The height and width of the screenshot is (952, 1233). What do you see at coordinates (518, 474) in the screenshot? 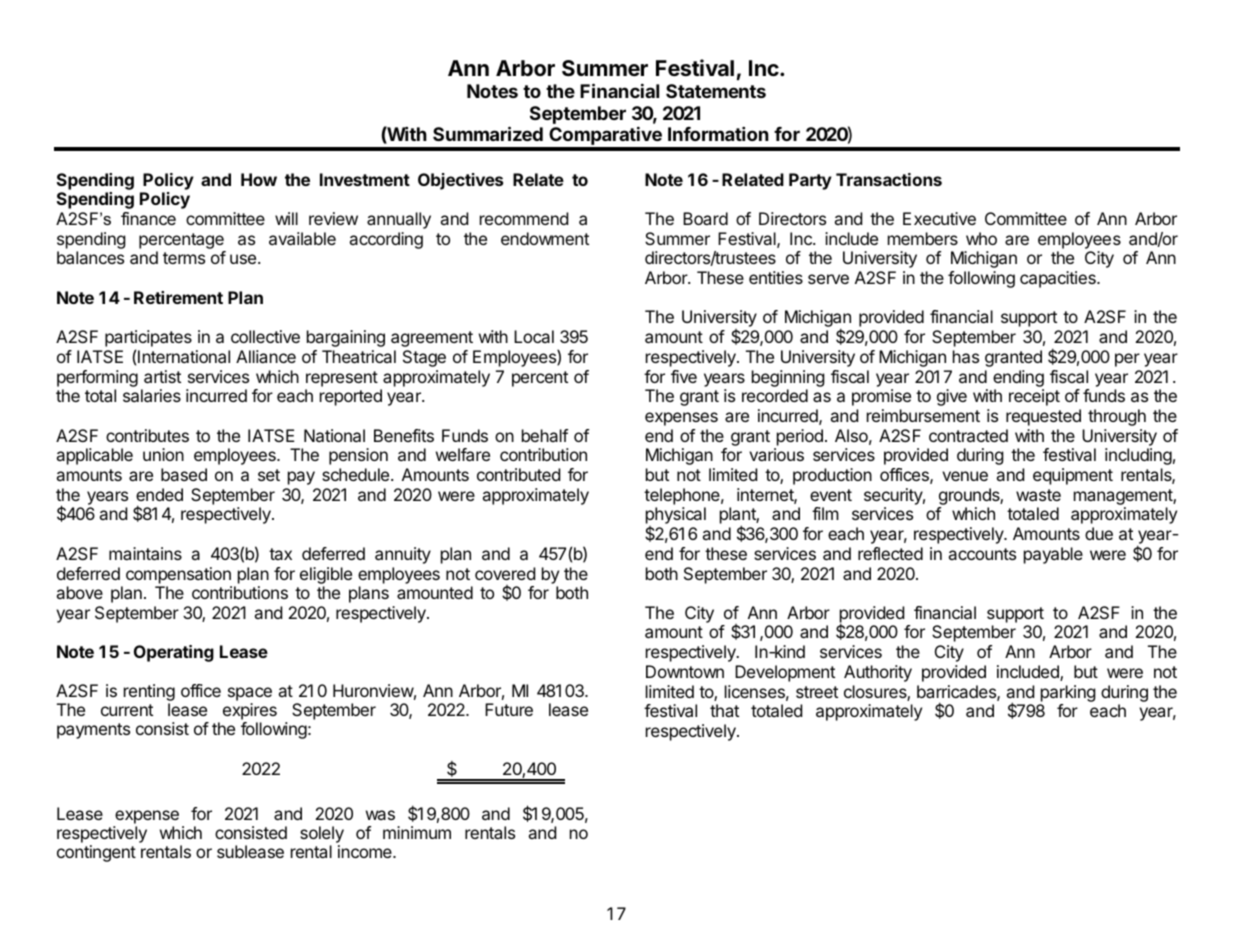
I see `contributed` at bounding box center [518, 474].
